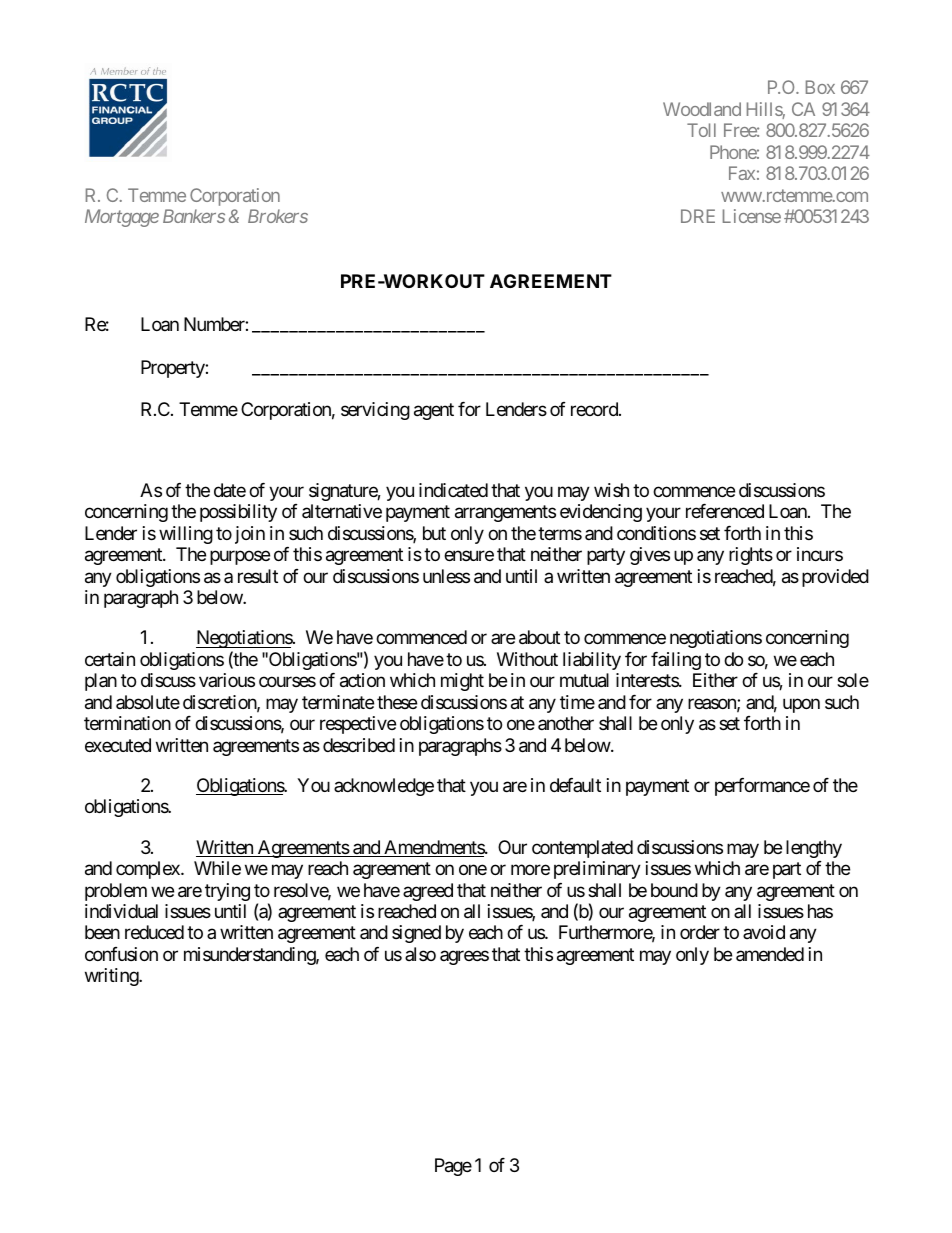 The image size is (952, 1233). I want to click on avoid, so click(764, 932).
